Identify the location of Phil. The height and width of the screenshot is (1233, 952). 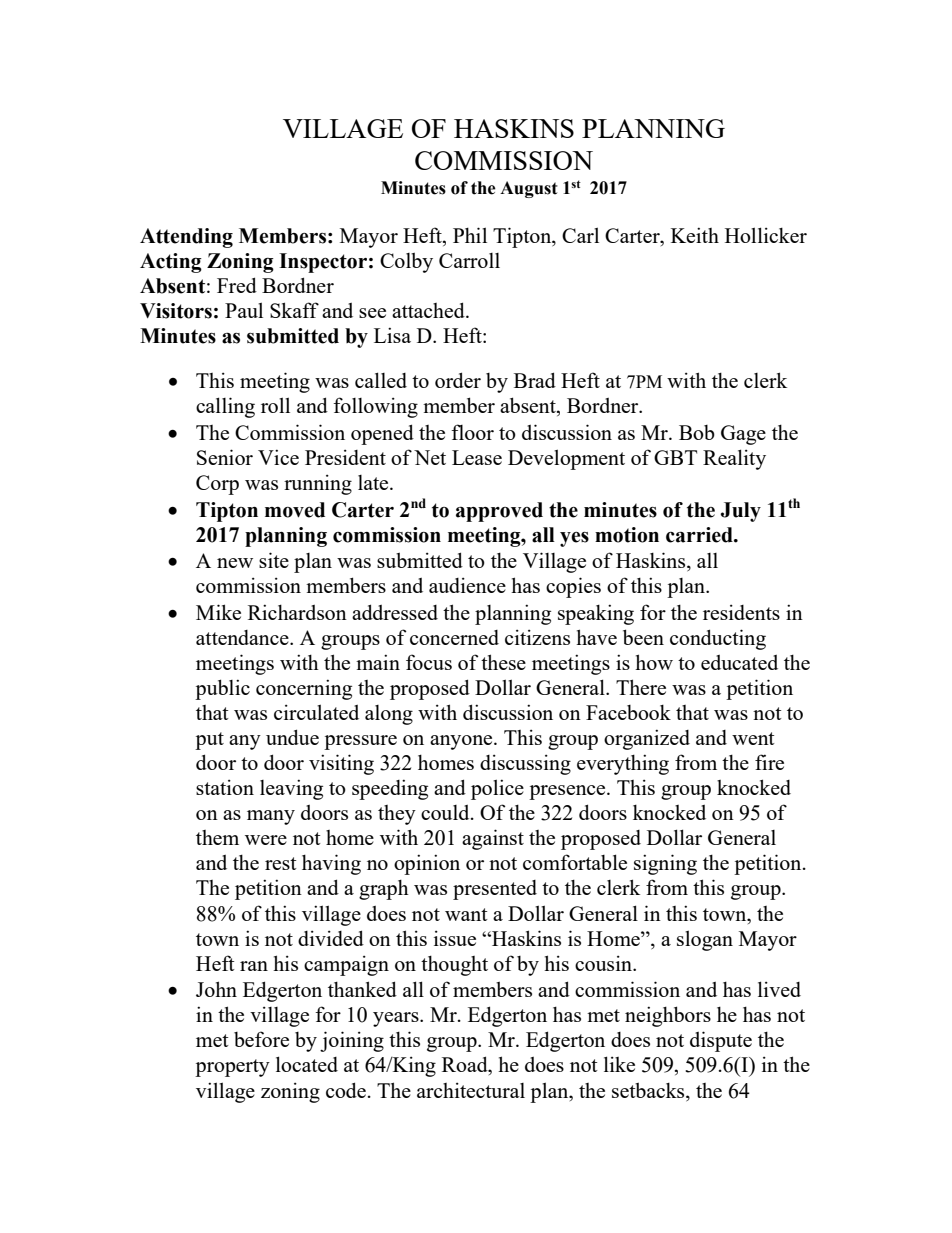
(470, 235).
